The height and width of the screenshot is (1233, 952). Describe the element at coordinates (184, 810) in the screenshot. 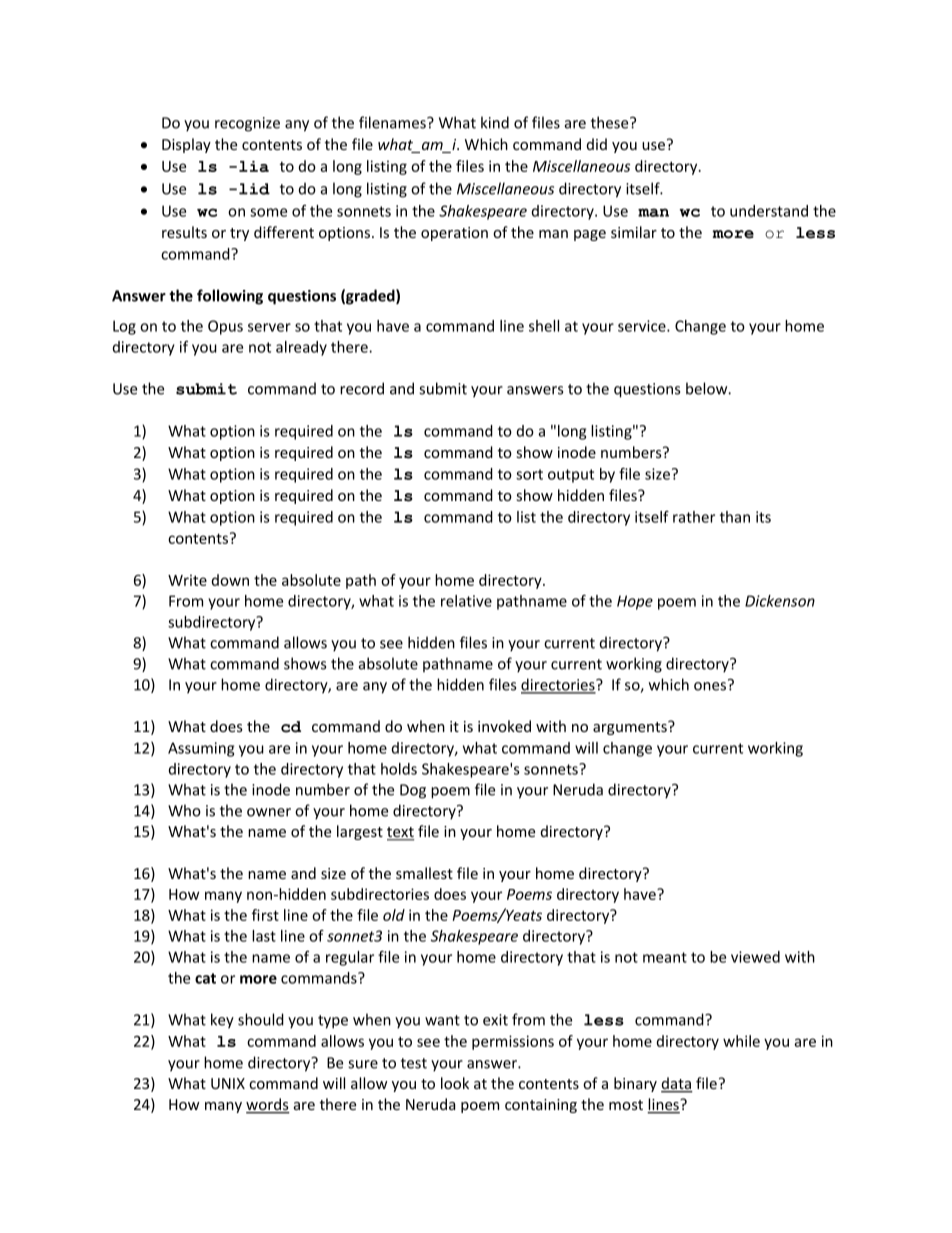

I see `Who` at that location.
